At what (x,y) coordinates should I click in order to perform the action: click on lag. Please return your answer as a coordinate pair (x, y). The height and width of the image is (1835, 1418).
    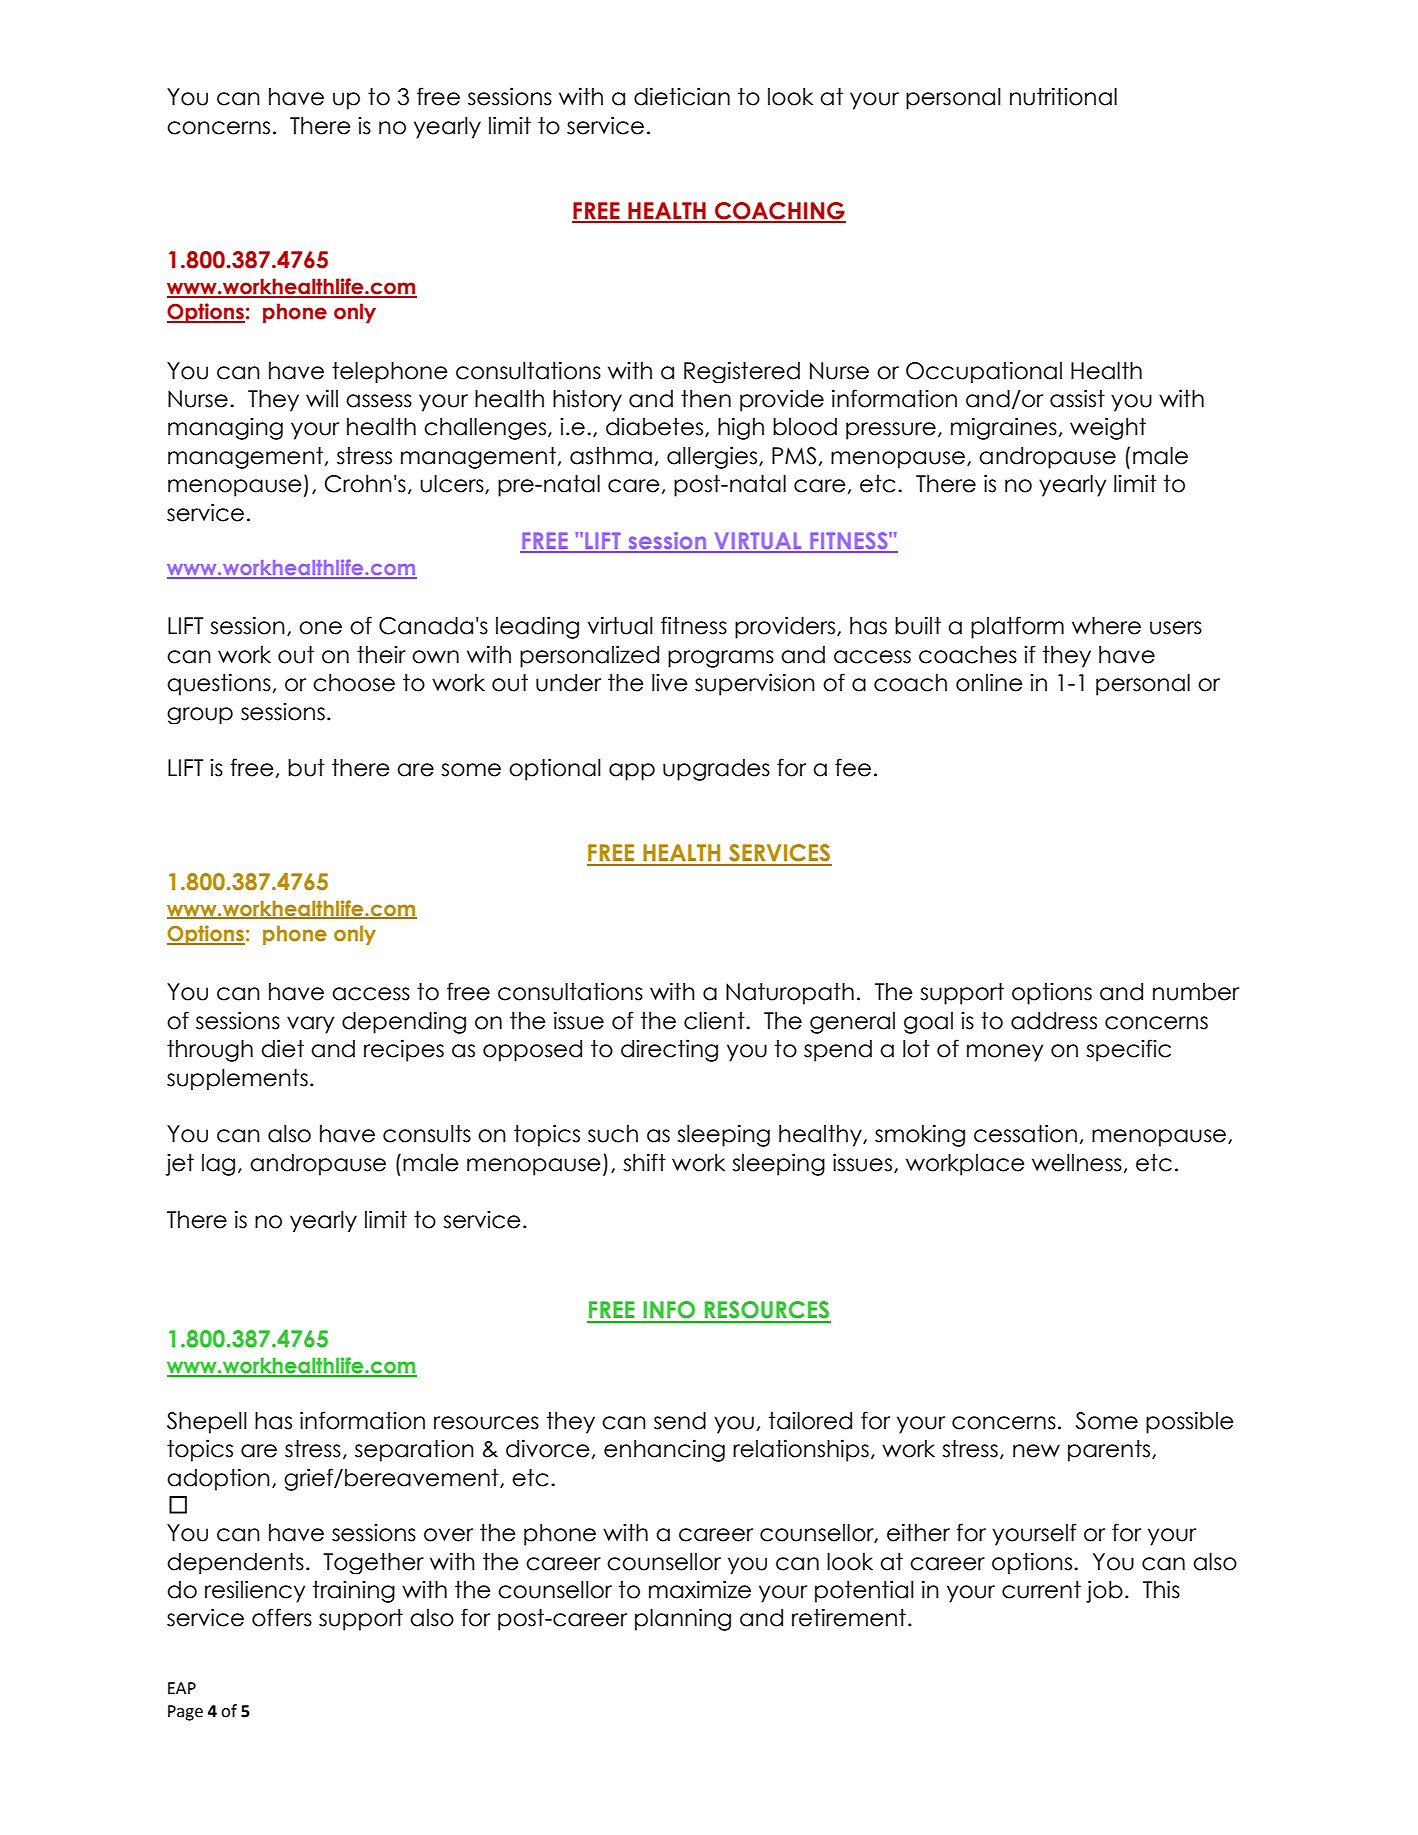
    Looking at the image, I should click on (218, 1165).
